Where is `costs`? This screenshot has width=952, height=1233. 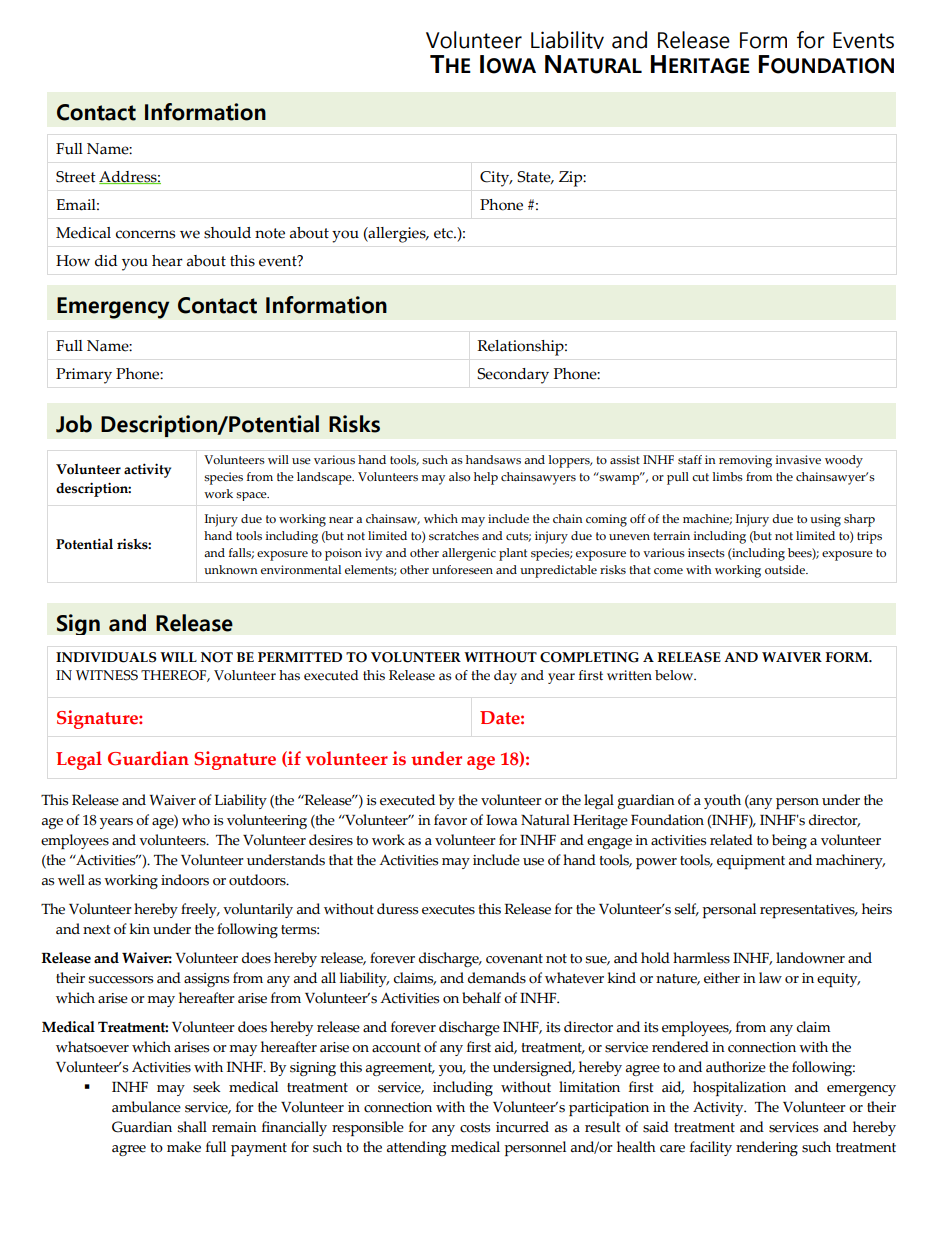 costs is located at coordinates (475, 1128).
